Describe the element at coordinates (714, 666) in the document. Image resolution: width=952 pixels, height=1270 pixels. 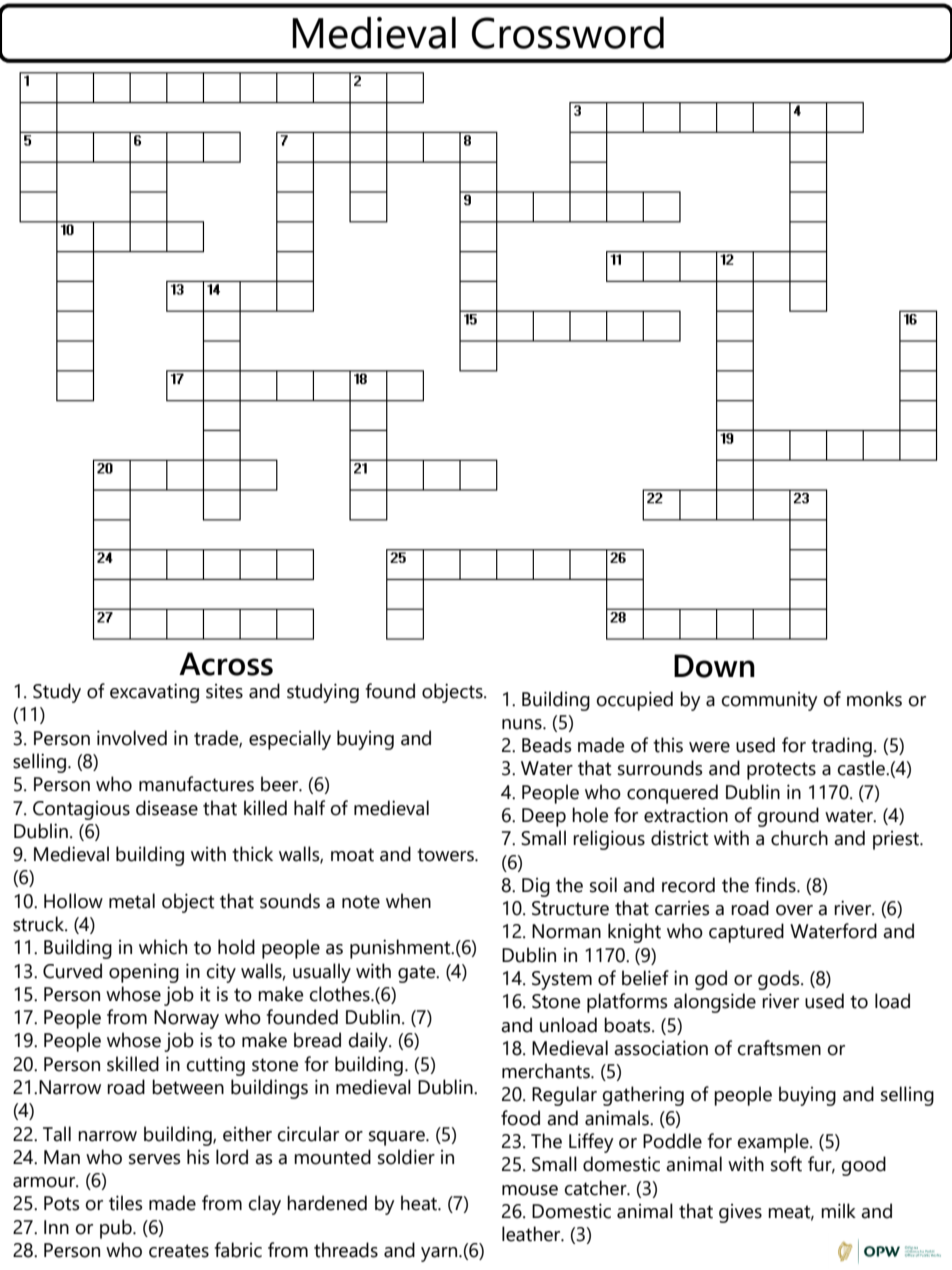
I see `Down` at that location.
